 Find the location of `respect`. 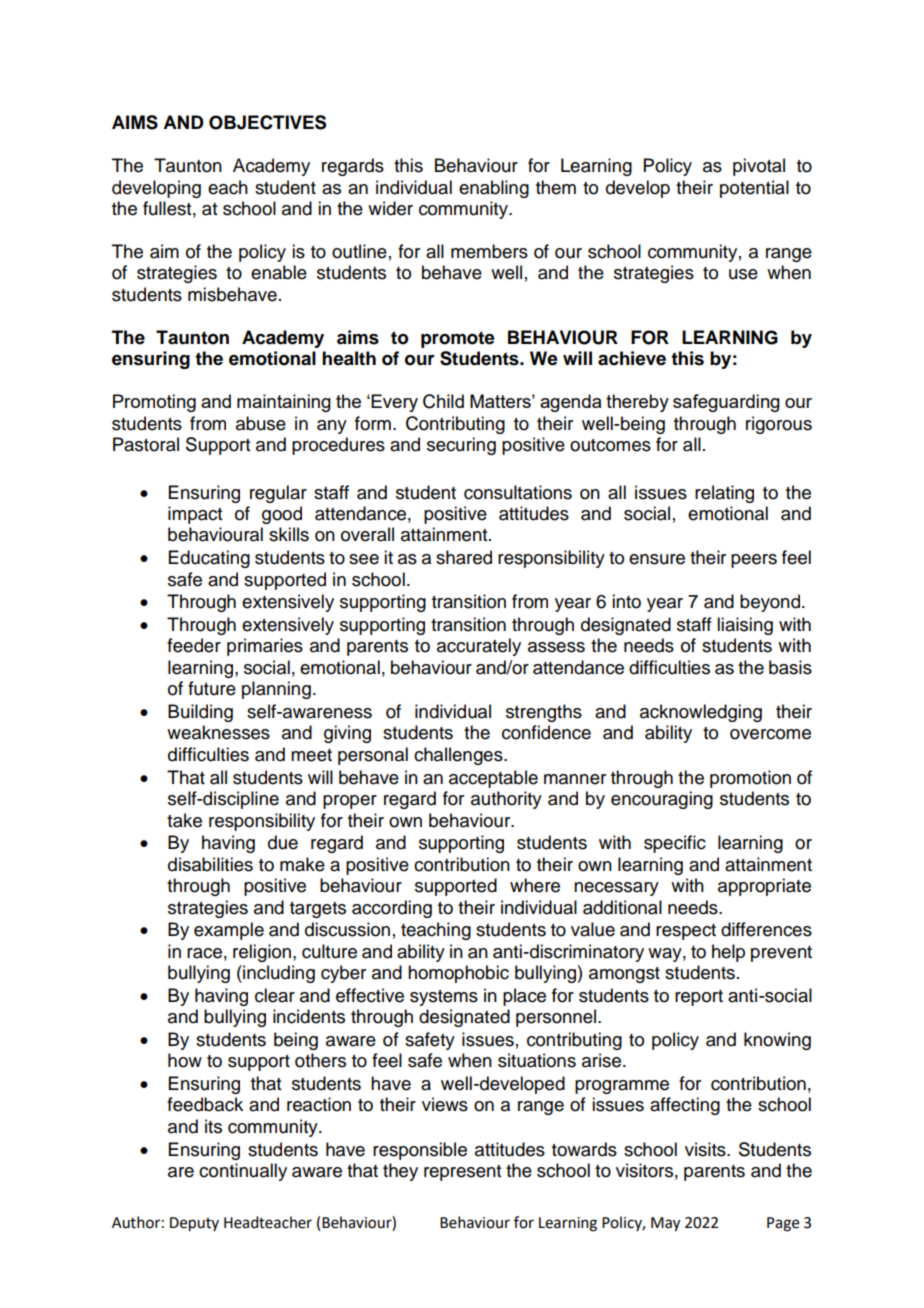

respect is located at coordinates (686, 932).
